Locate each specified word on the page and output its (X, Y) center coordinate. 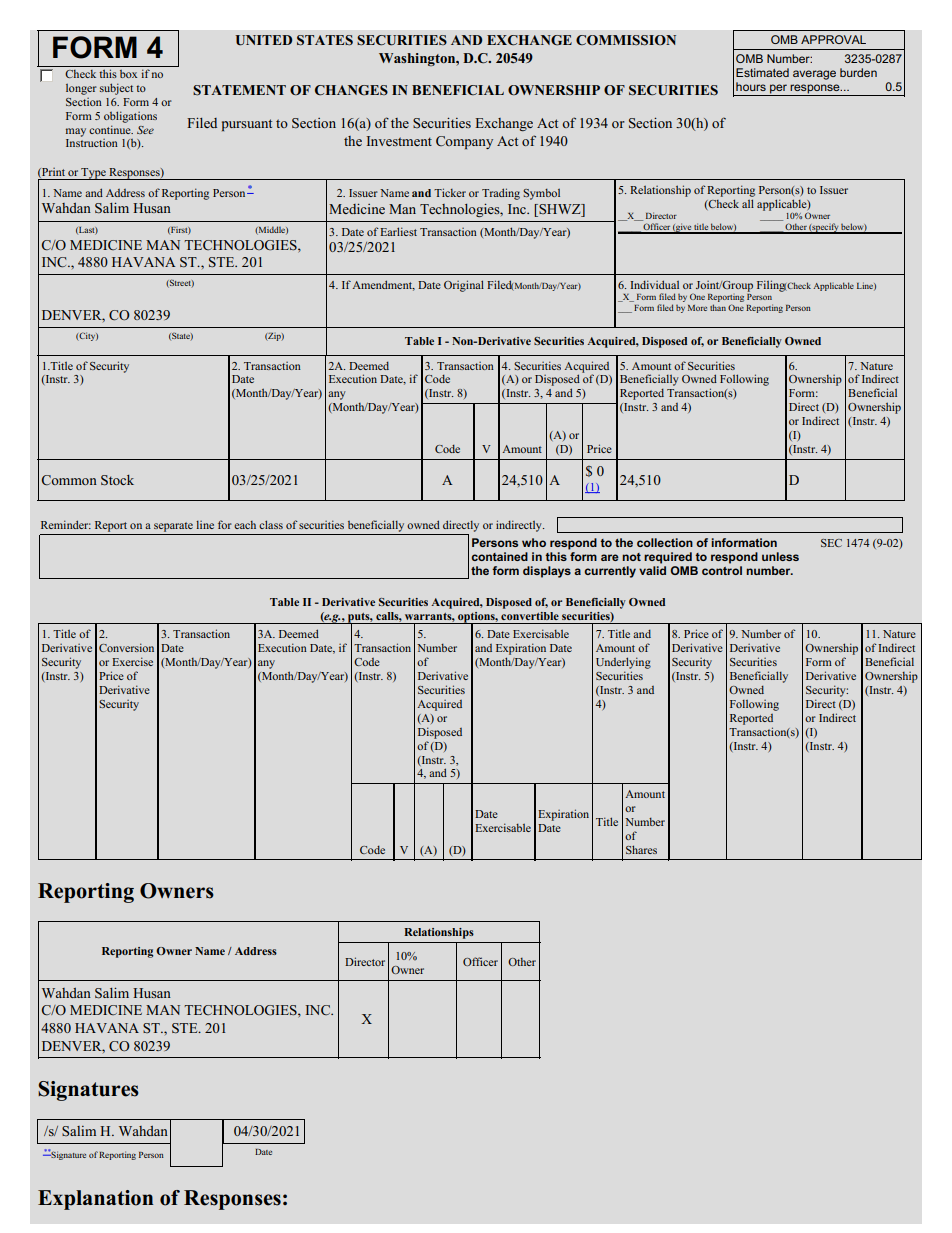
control (722, 570)
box (128, 74)
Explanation (95, 1200)
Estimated (762, 72)
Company (464, 142)
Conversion (126, 647)
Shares (641, 849)
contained (499, 556)
